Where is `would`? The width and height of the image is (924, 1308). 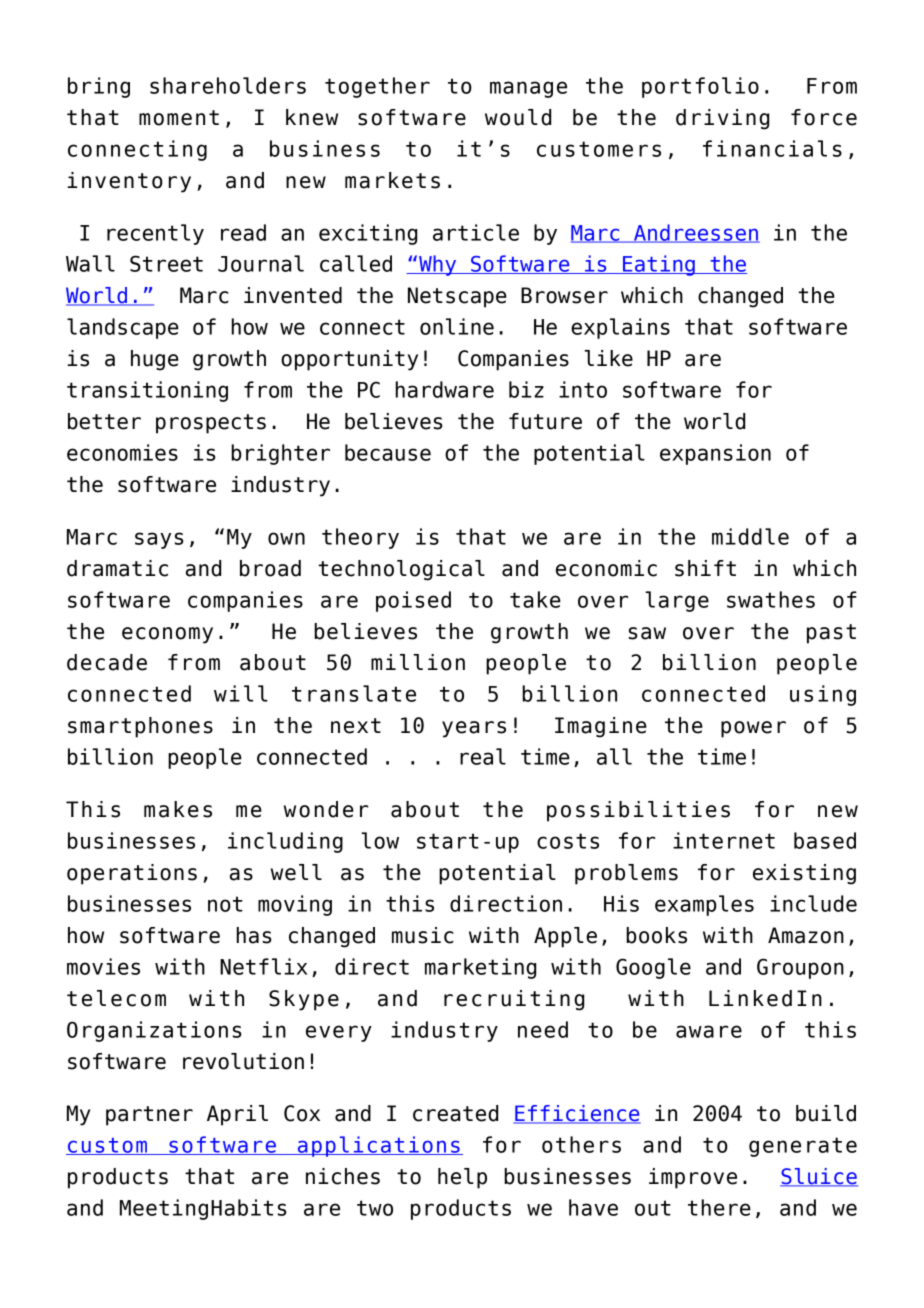 would is located at coordinates (518, 117).
